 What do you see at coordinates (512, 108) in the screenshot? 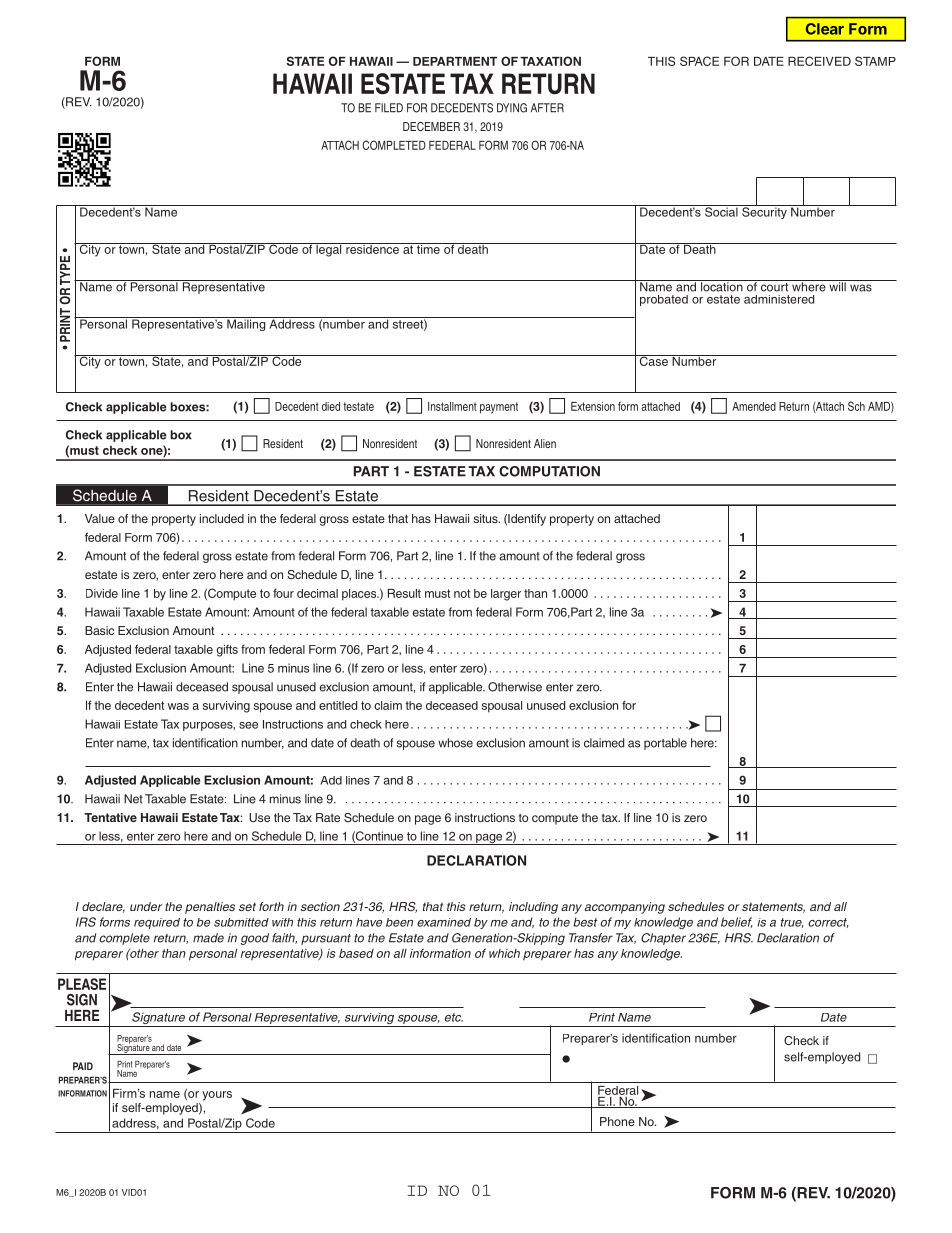
I see `DYING` at bounding box center [512, 108].
